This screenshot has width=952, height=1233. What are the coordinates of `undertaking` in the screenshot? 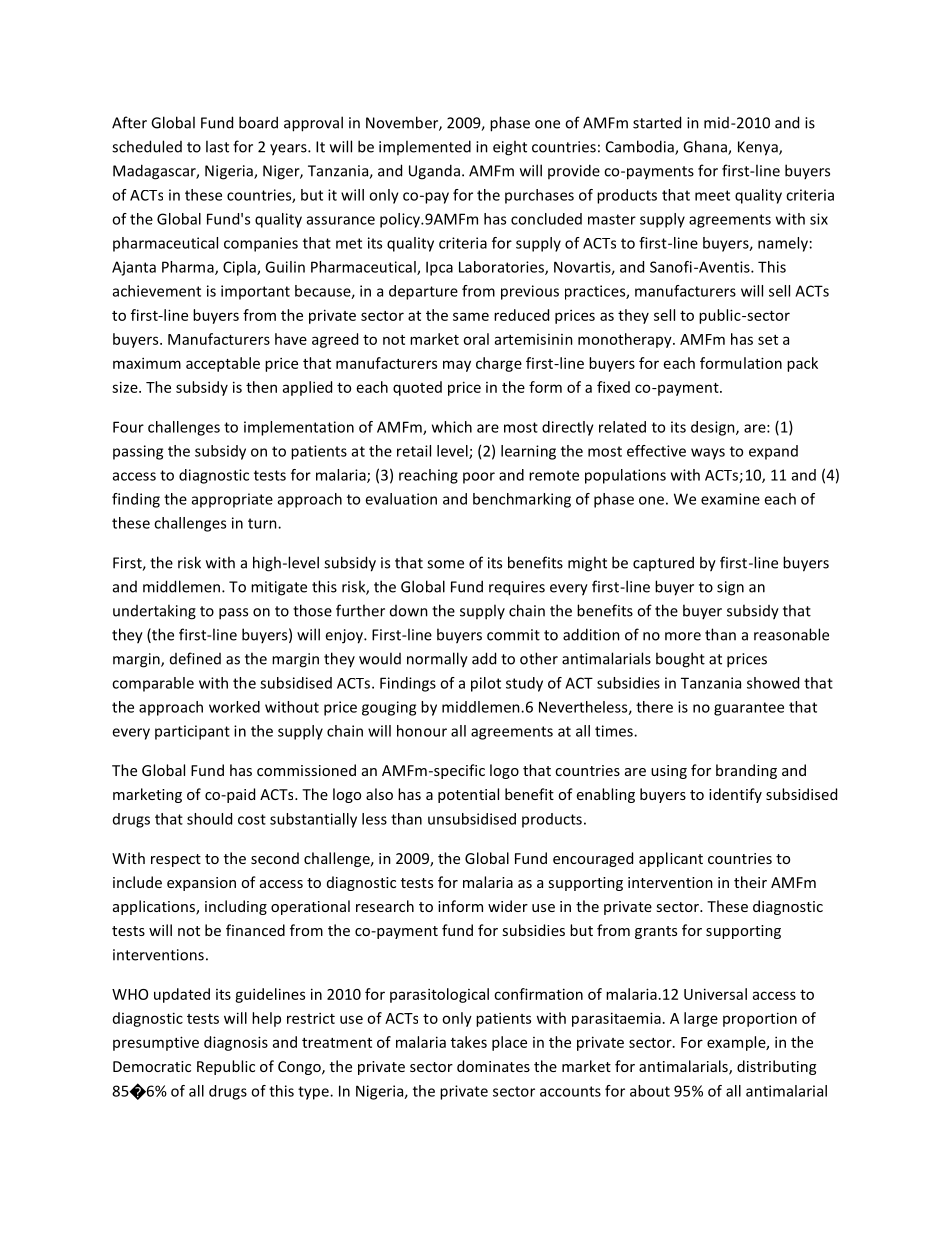 It's located at (154, 612).
